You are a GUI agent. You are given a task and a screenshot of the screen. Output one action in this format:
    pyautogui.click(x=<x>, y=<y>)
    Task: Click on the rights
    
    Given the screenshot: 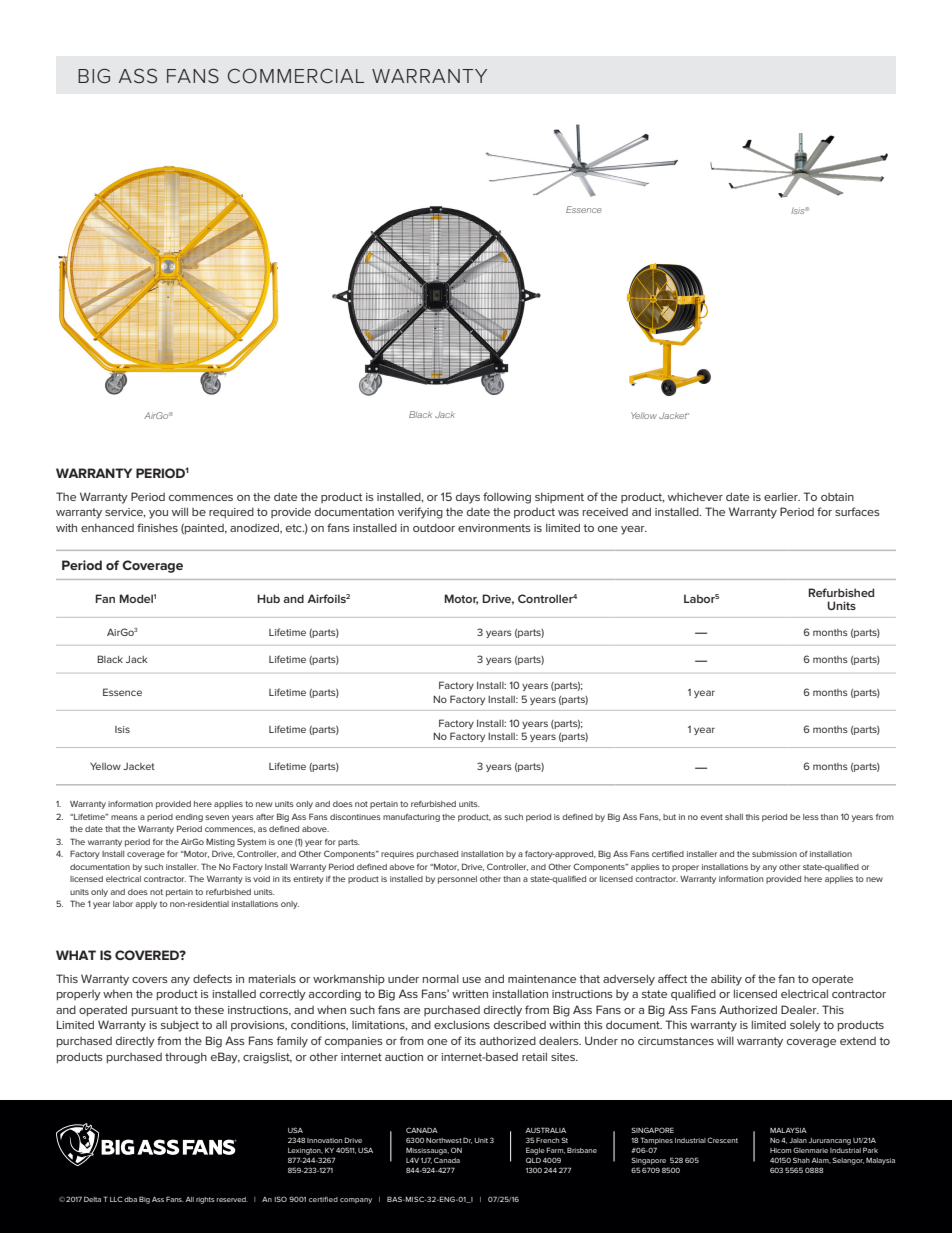 What is the action you would take?
    pyautogui.click(x=205, y=1200)
